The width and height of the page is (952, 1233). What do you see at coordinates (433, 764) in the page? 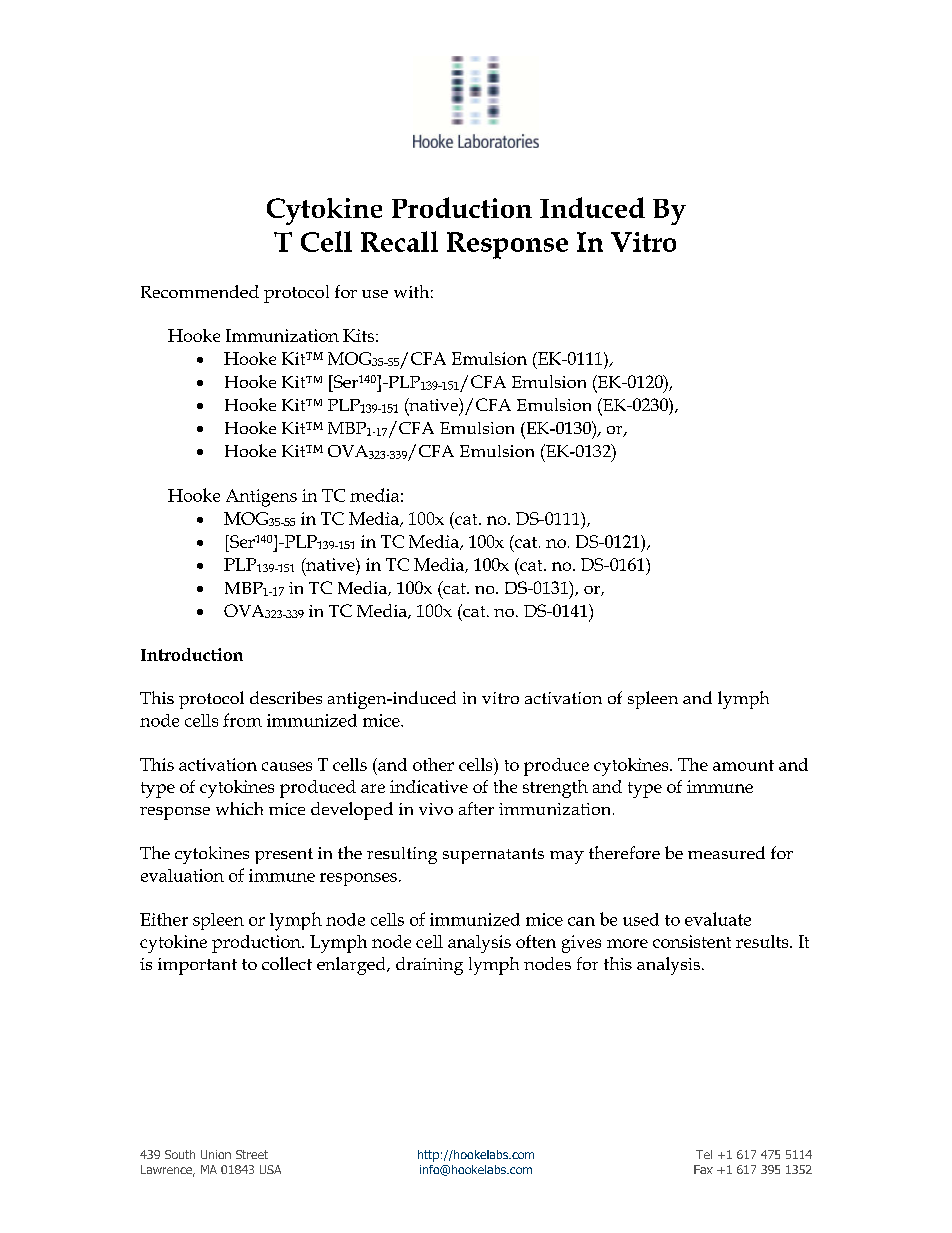
I see `other` at bounding box center [433, 764].
